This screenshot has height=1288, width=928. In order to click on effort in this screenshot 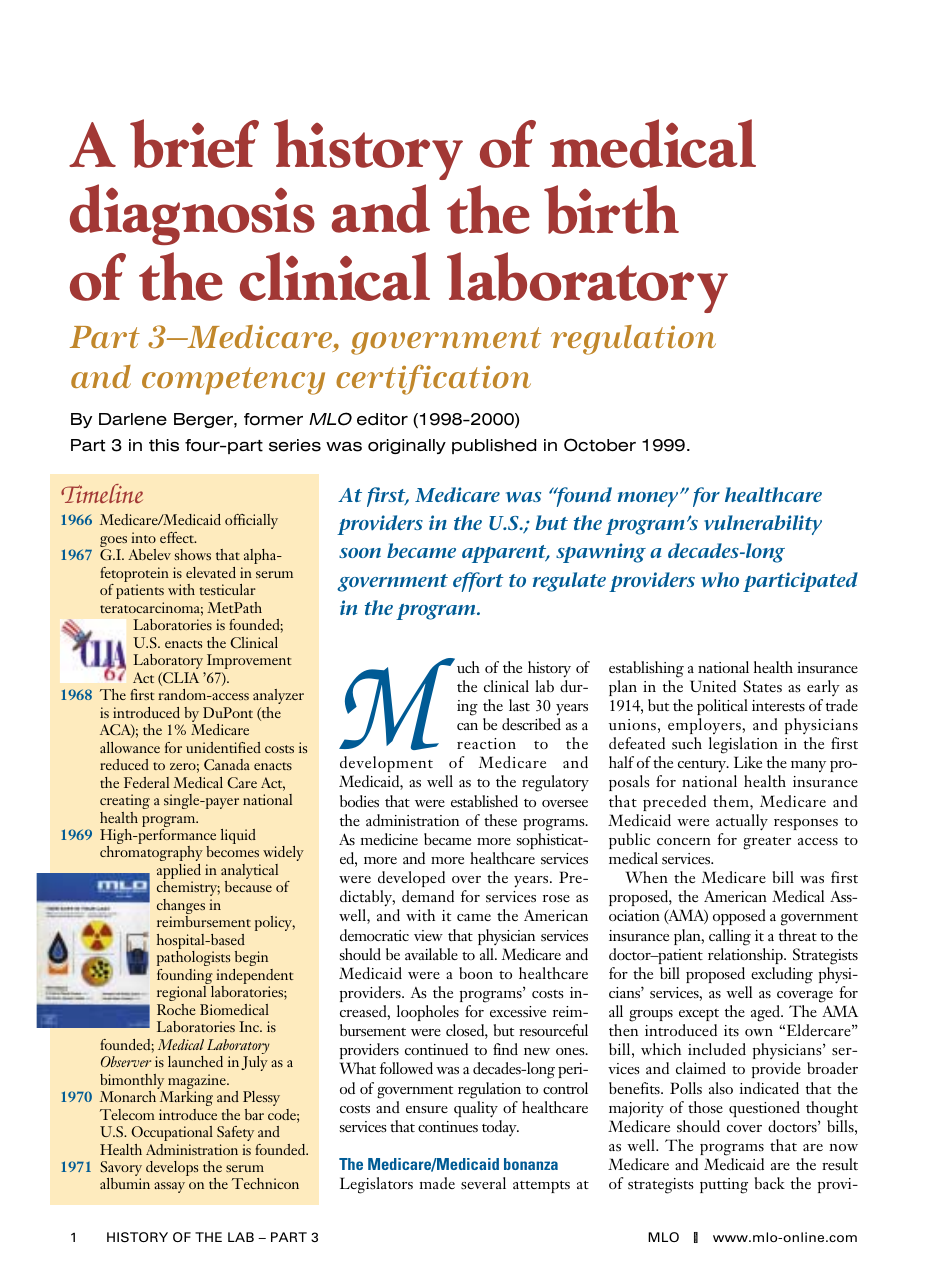, I will do `click(478, 582)`.
